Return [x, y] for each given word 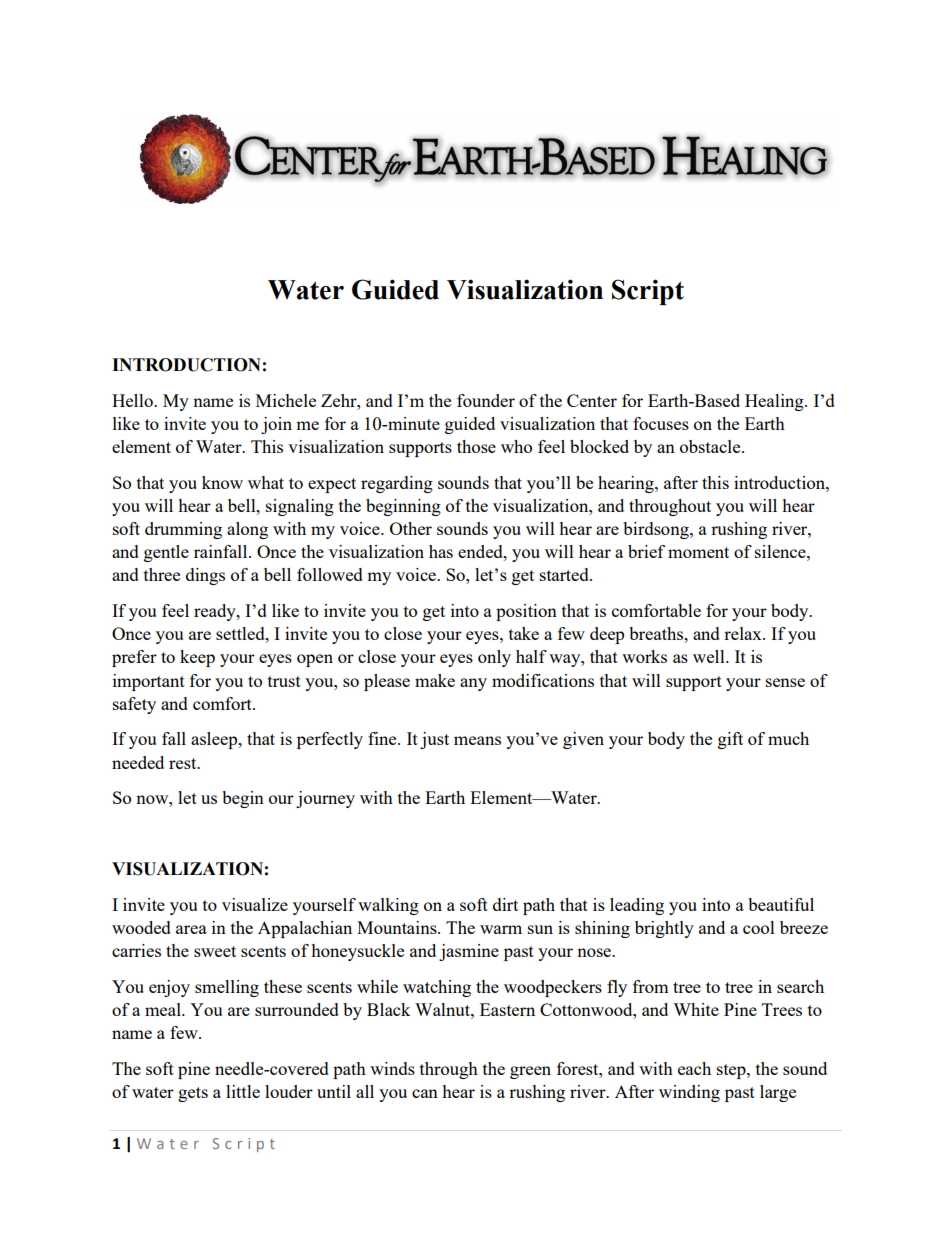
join [276, 425]
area [191, 929]
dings [205, 576]
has [441, 551]
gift [730, 740]
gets [193, 1094]
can [425, 1093]
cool [759, 927]
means [477, 740]
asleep [215, 740]
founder [486, 400]
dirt [505, 904]
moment [698, 552]
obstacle [711, 446]
